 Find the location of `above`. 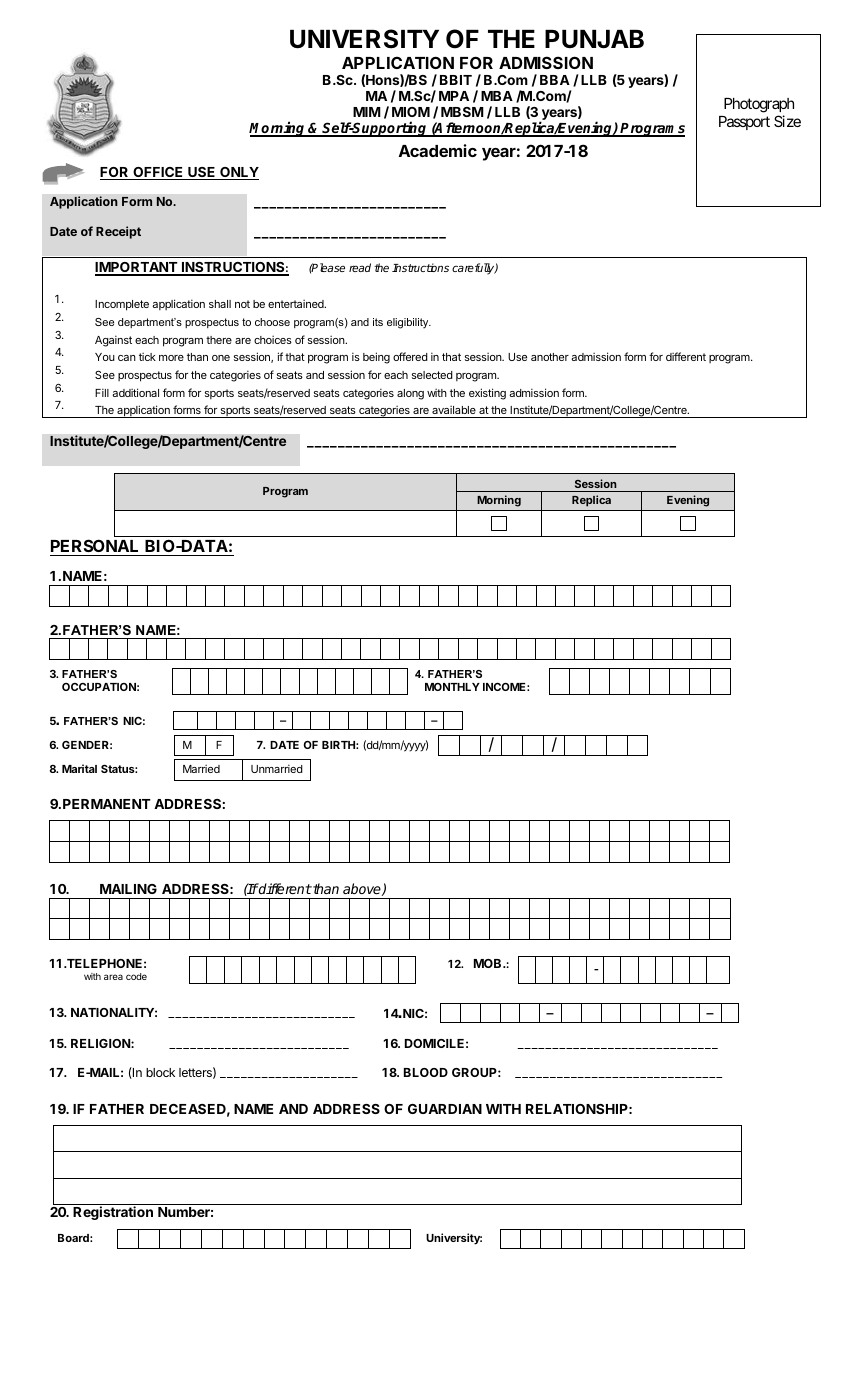

above is located at coordinates (363, 889).
